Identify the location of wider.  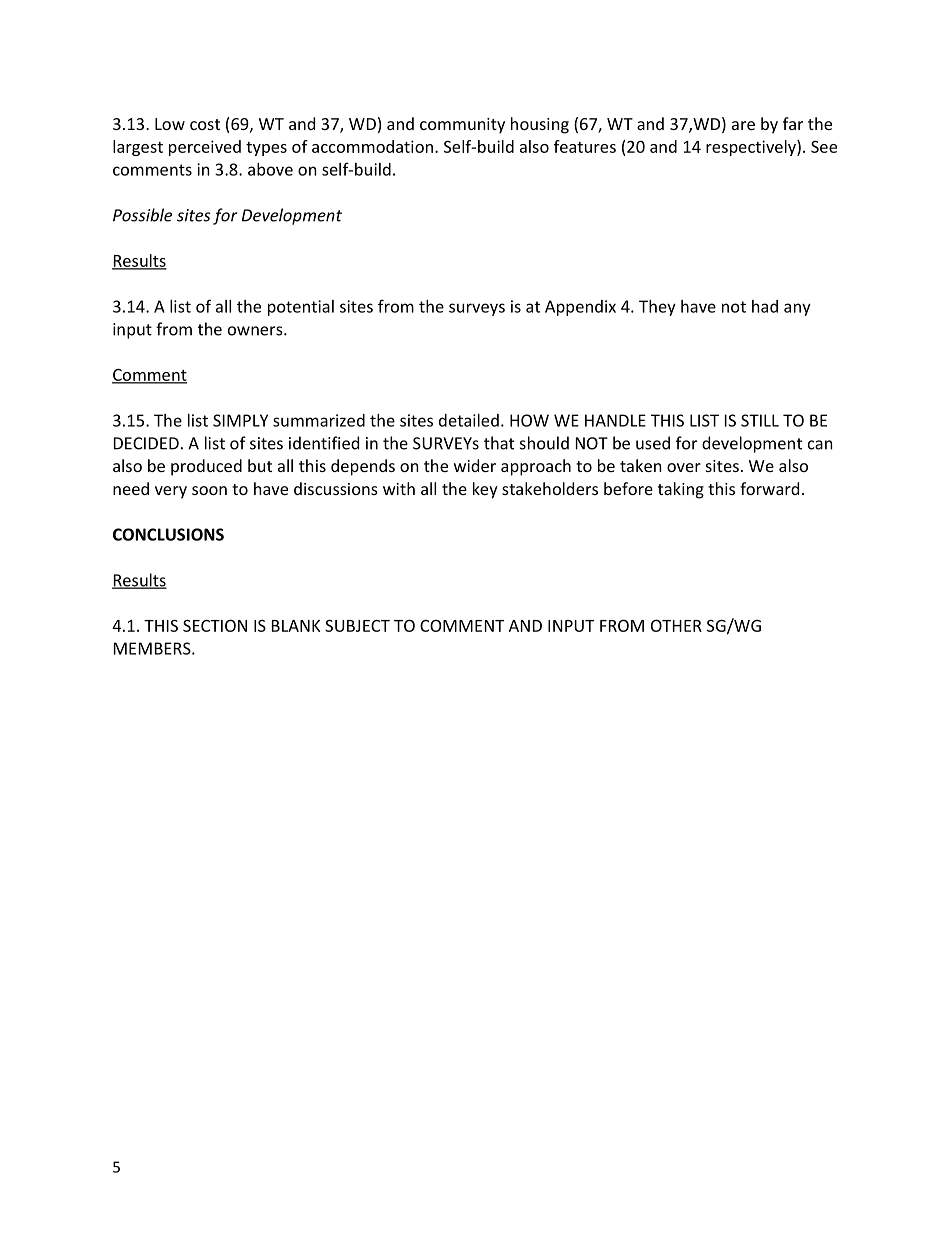
(475, 465).
